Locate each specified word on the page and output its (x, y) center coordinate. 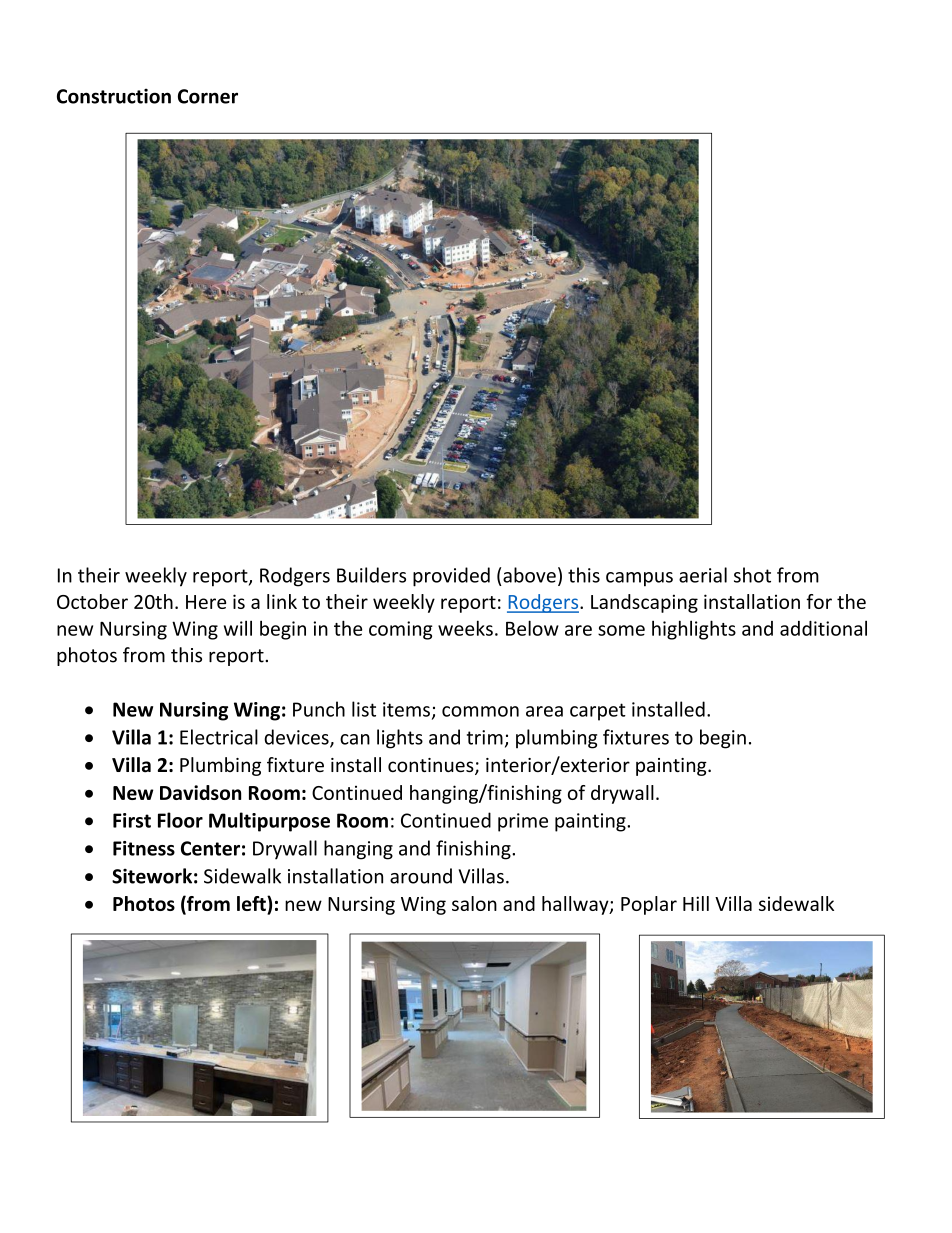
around (421, 876)
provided (451, 577)
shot (752, 575)
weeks (465, 628)
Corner (208, 96)
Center (210, 848)
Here (206, 602)
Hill (696, 903)
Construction (114, 96)
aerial (703, 575)
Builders (371, 575)
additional (823, 628)
